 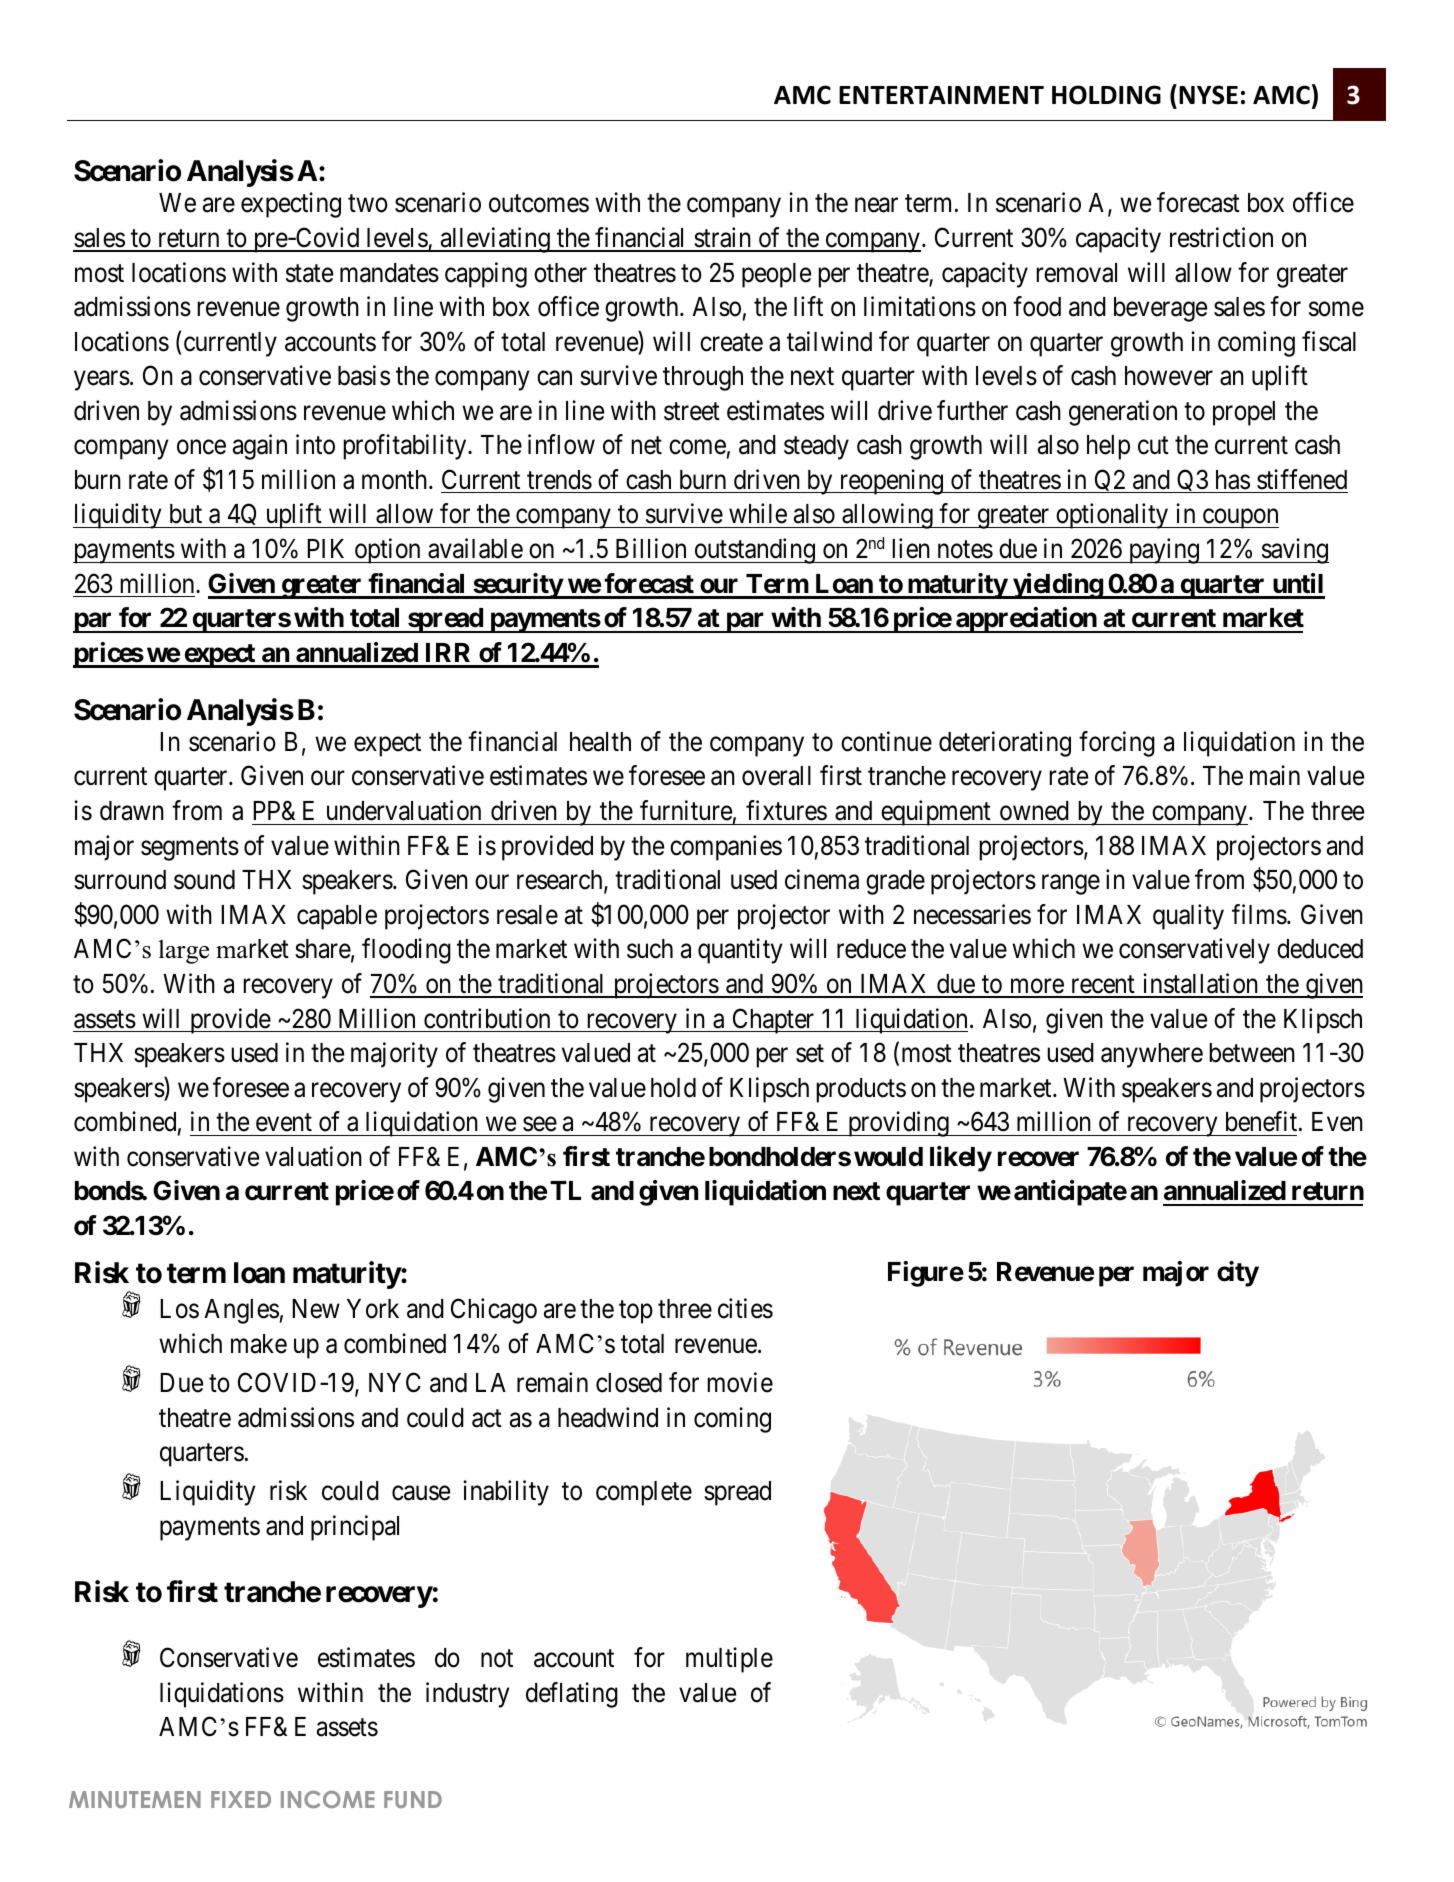 I want to click on likely, so click(x=961, y=1159).
